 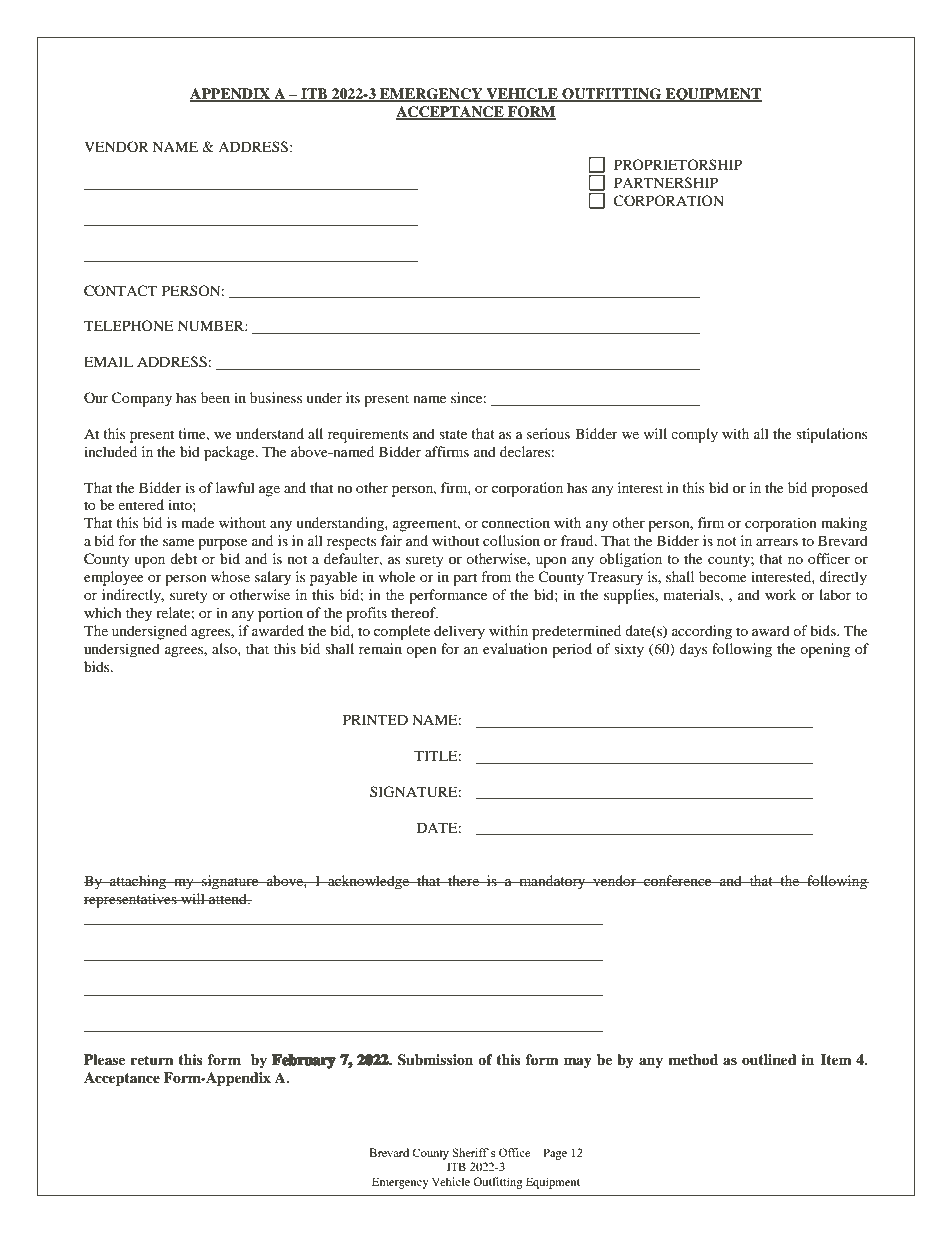 What do you see at coordinates (694, 435) in the document?
I see `comply` at bounding box center [694, 435].
